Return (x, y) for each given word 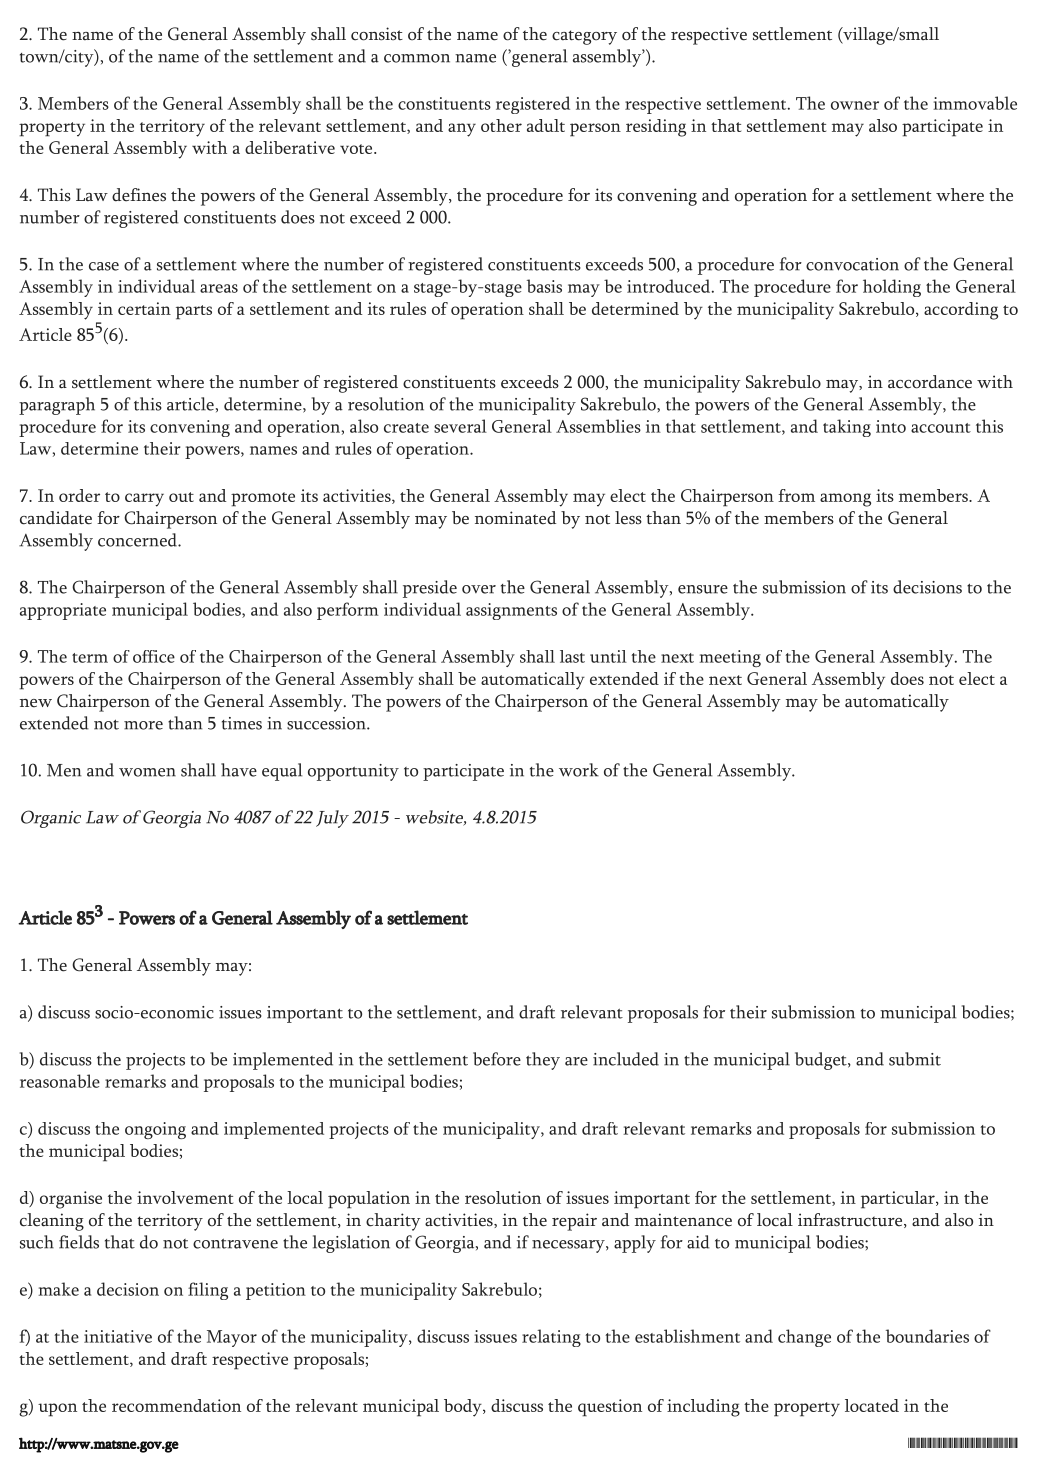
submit (915, 1059)
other (501, 125)
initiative (118, 1336)
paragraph (57, 406)
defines (139, 195)
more (143, 725)
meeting (730, 658)
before (497, 1059)
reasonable (60, 1081)
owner (855, 105)
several (460, 426)
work (579, 770)
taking (847, 428)
